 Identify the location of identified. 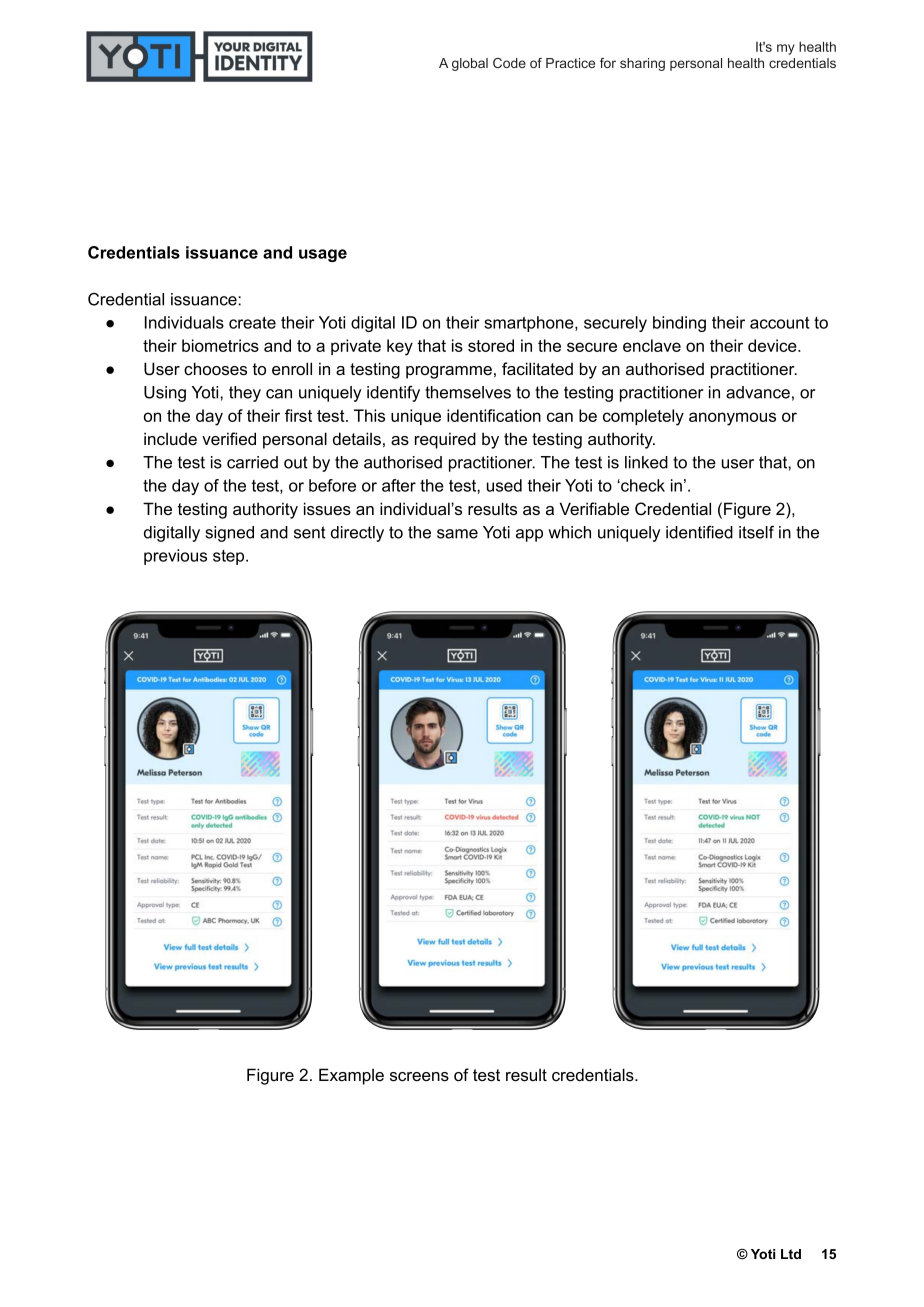
(699, 532).
